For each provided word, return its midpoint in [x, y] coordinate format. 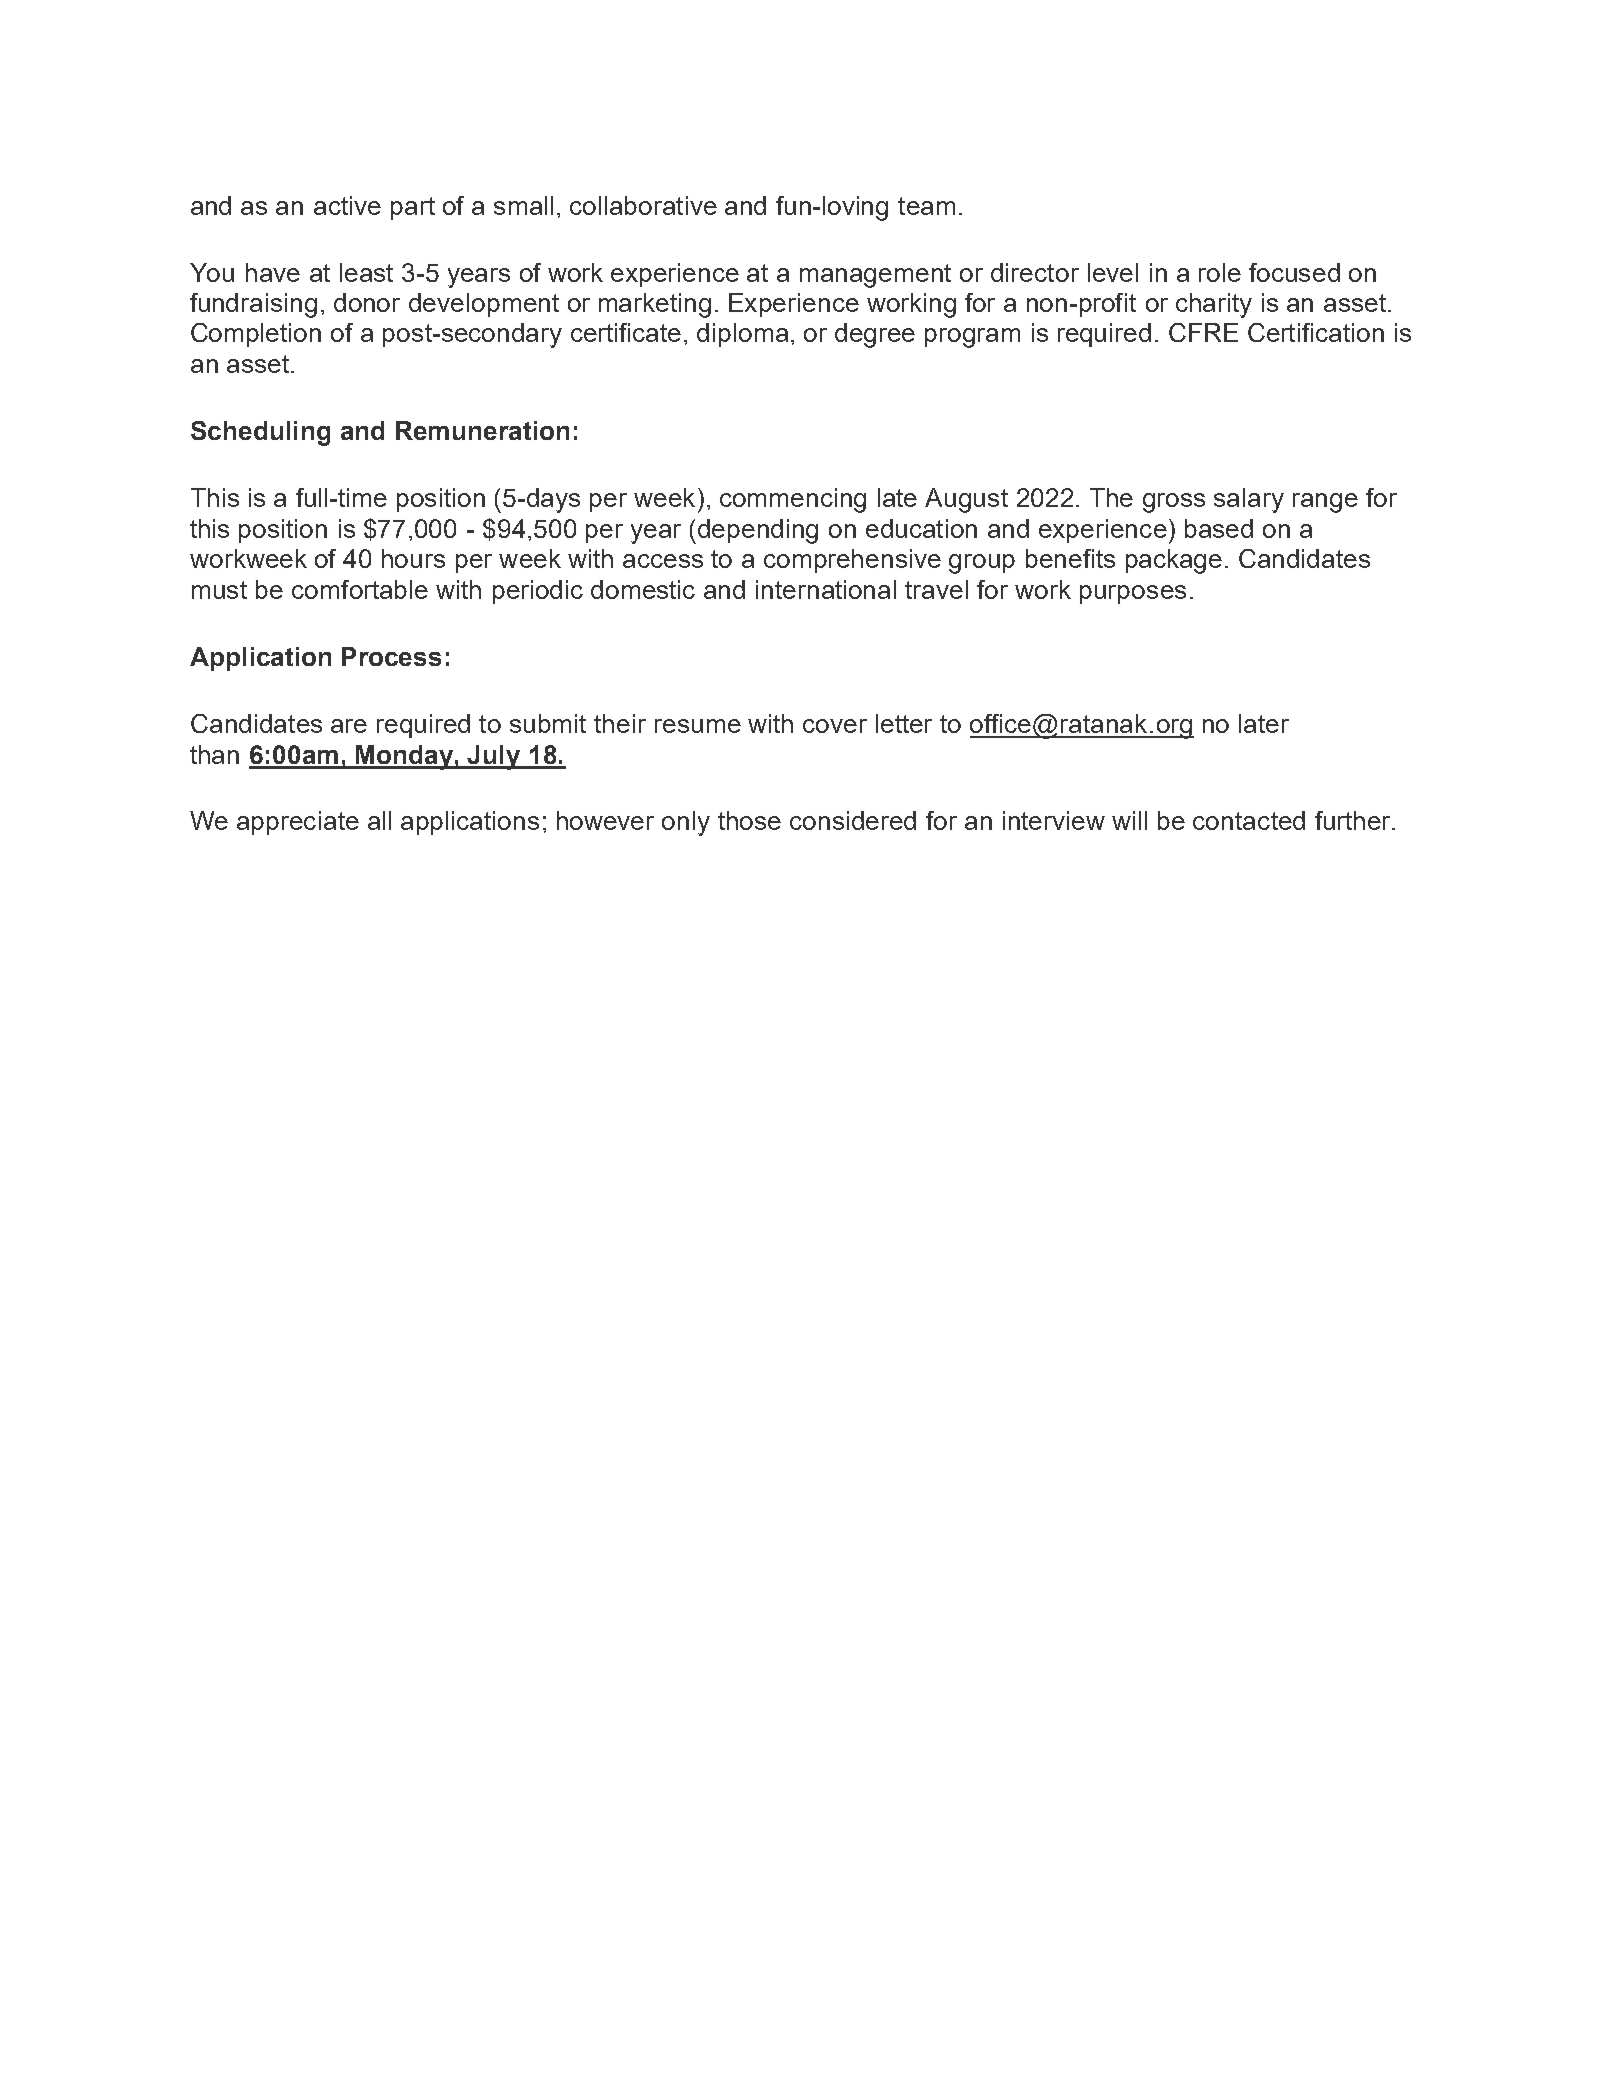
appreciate [298, 823]
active [347, 205]
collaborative [643, 205]
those [749, 820]
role [1220, 272]
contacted [1249, 820]
